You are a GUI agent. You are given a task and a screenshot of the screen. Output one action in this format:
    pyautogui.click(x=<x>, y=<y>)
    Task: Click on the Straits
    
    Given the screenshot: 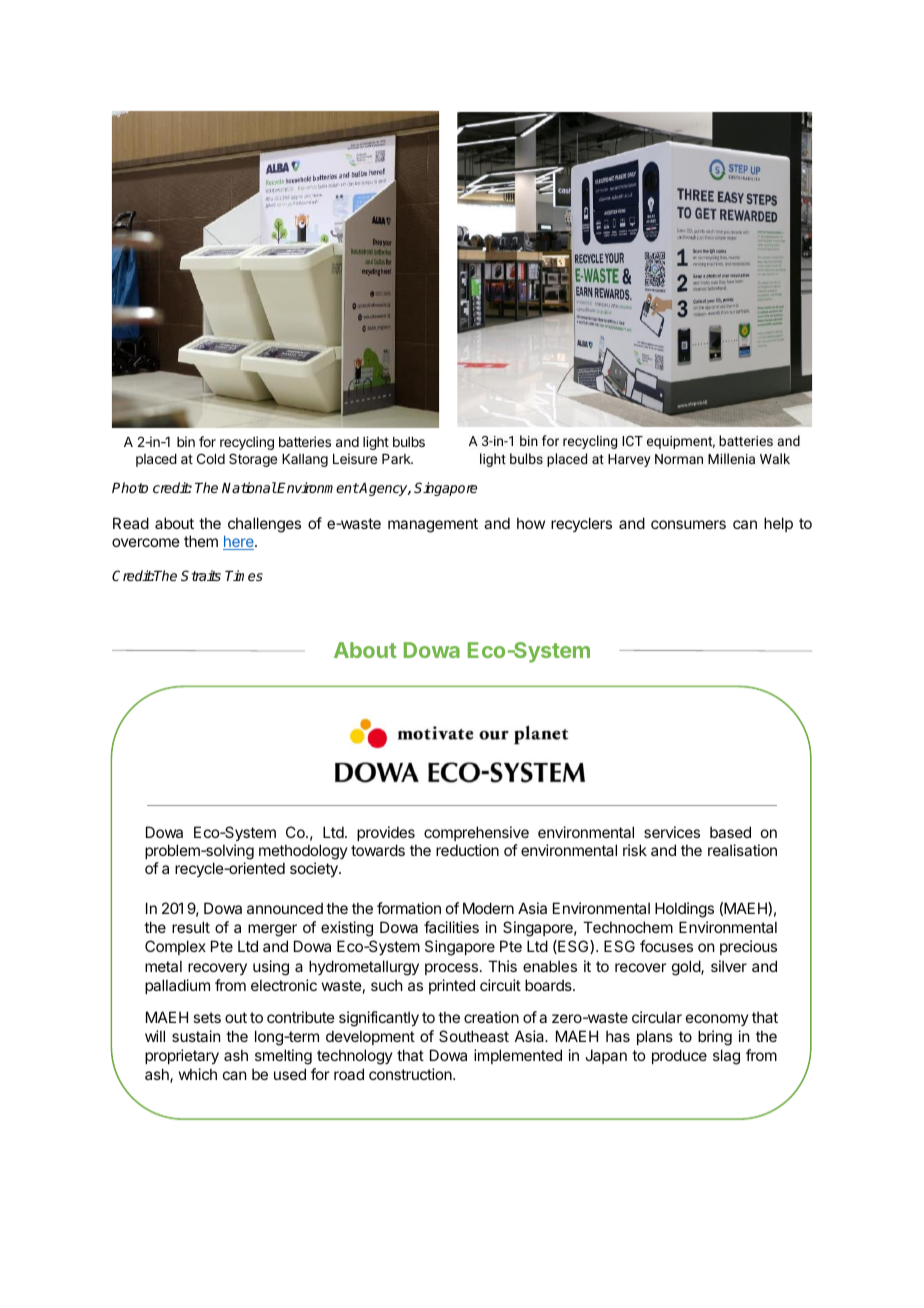 What is the action you would take?
    pyautogui.click(x=201, y=575)
